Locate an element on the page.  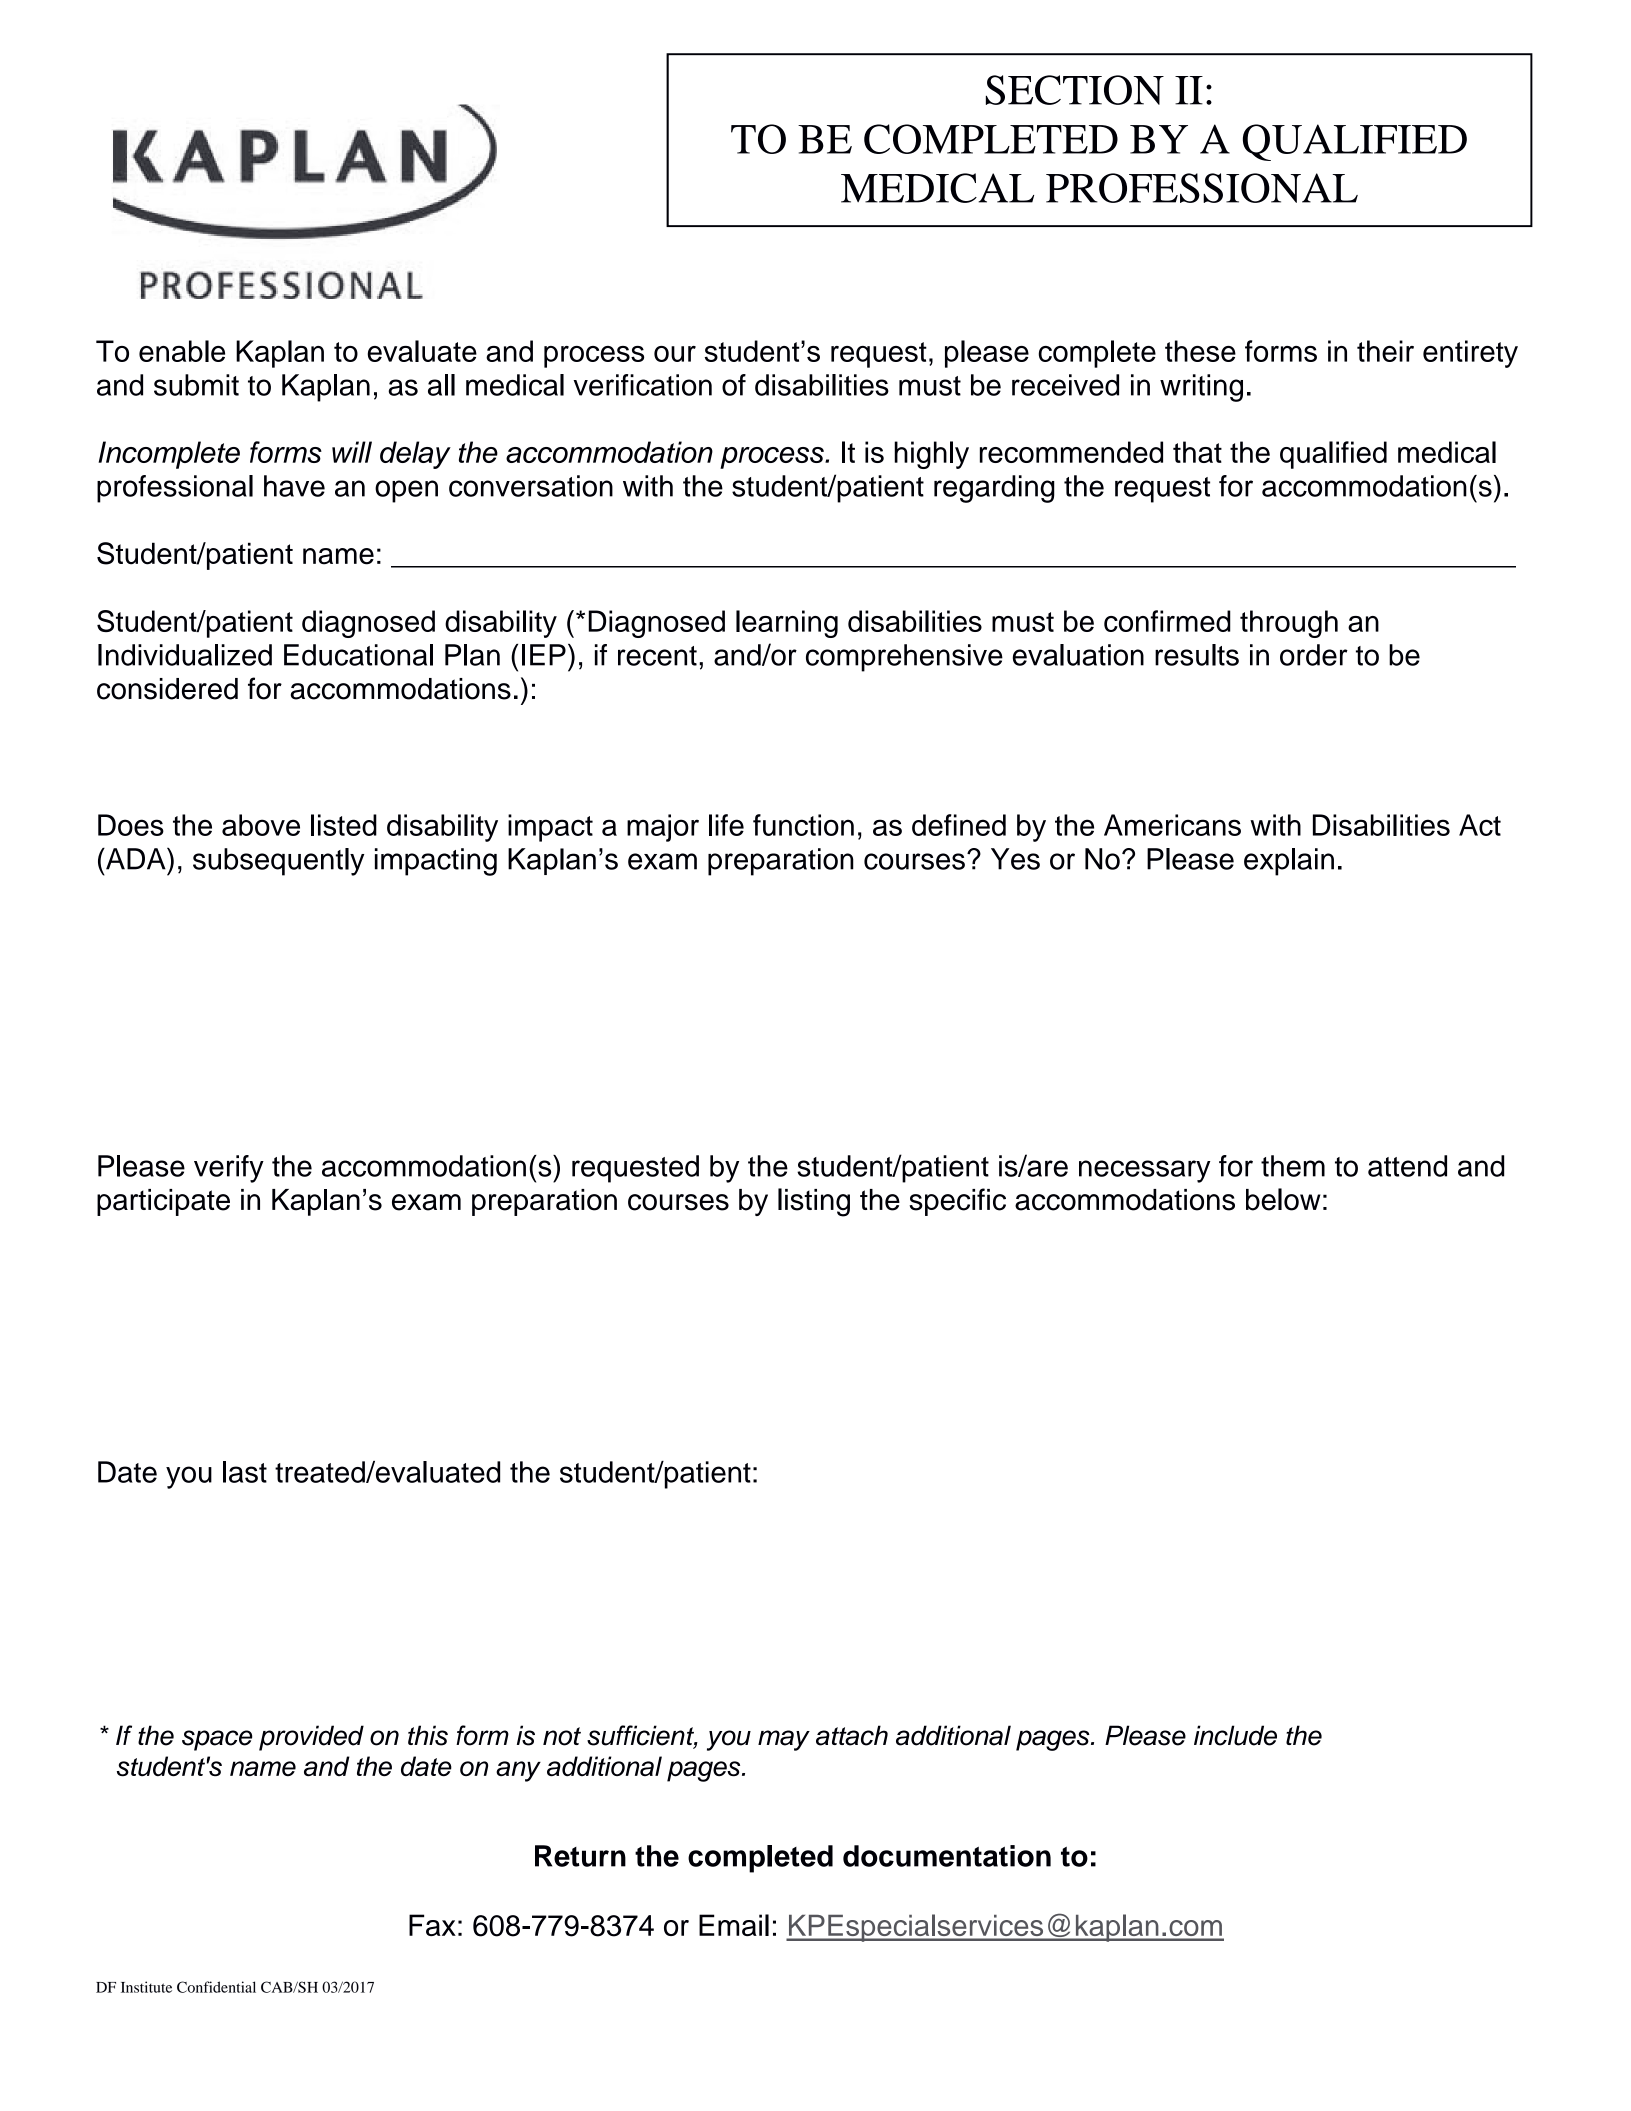
function is located at coordinates (803, 825).
